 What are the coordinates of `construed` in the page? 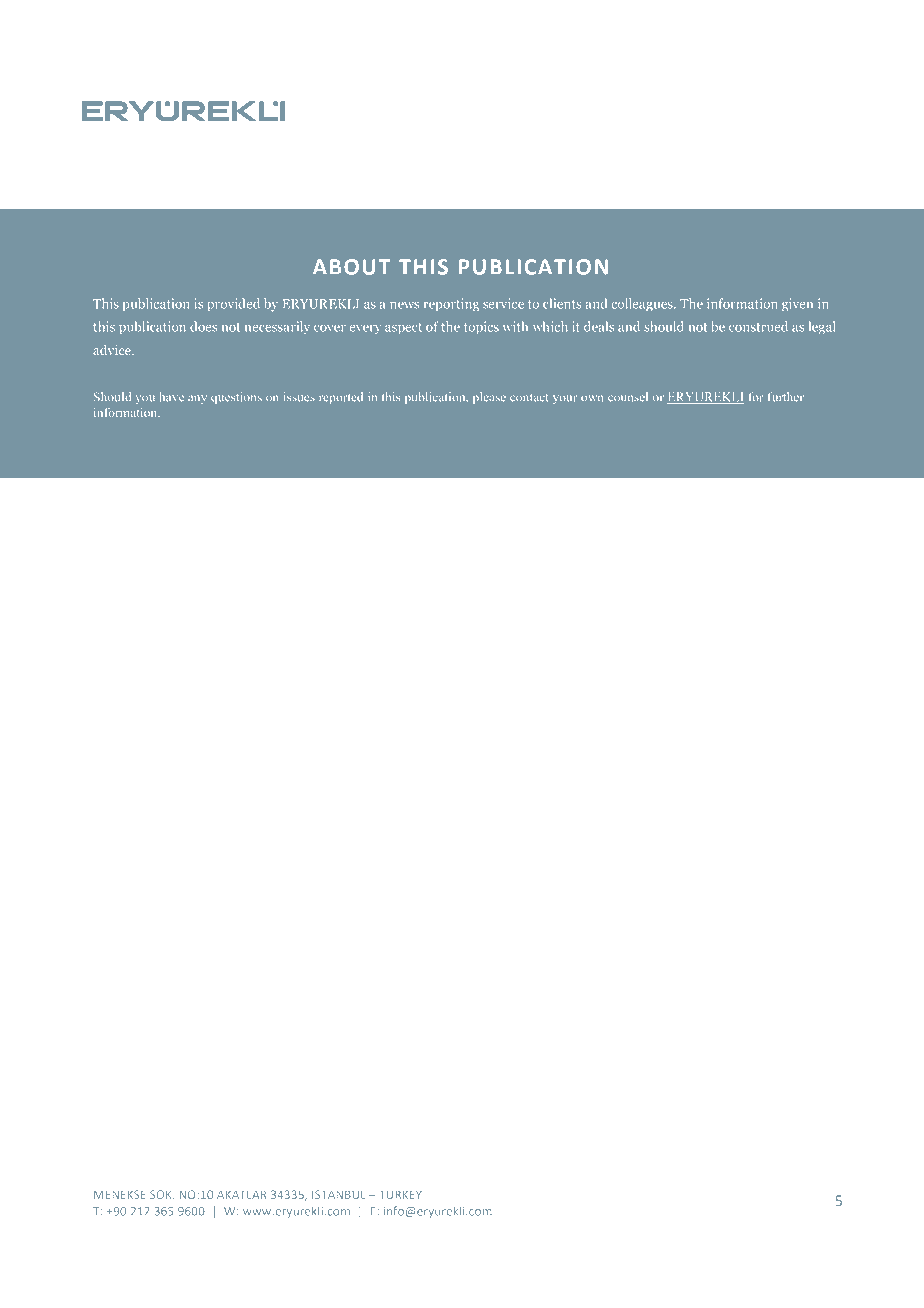 It's located at (758, 326).
